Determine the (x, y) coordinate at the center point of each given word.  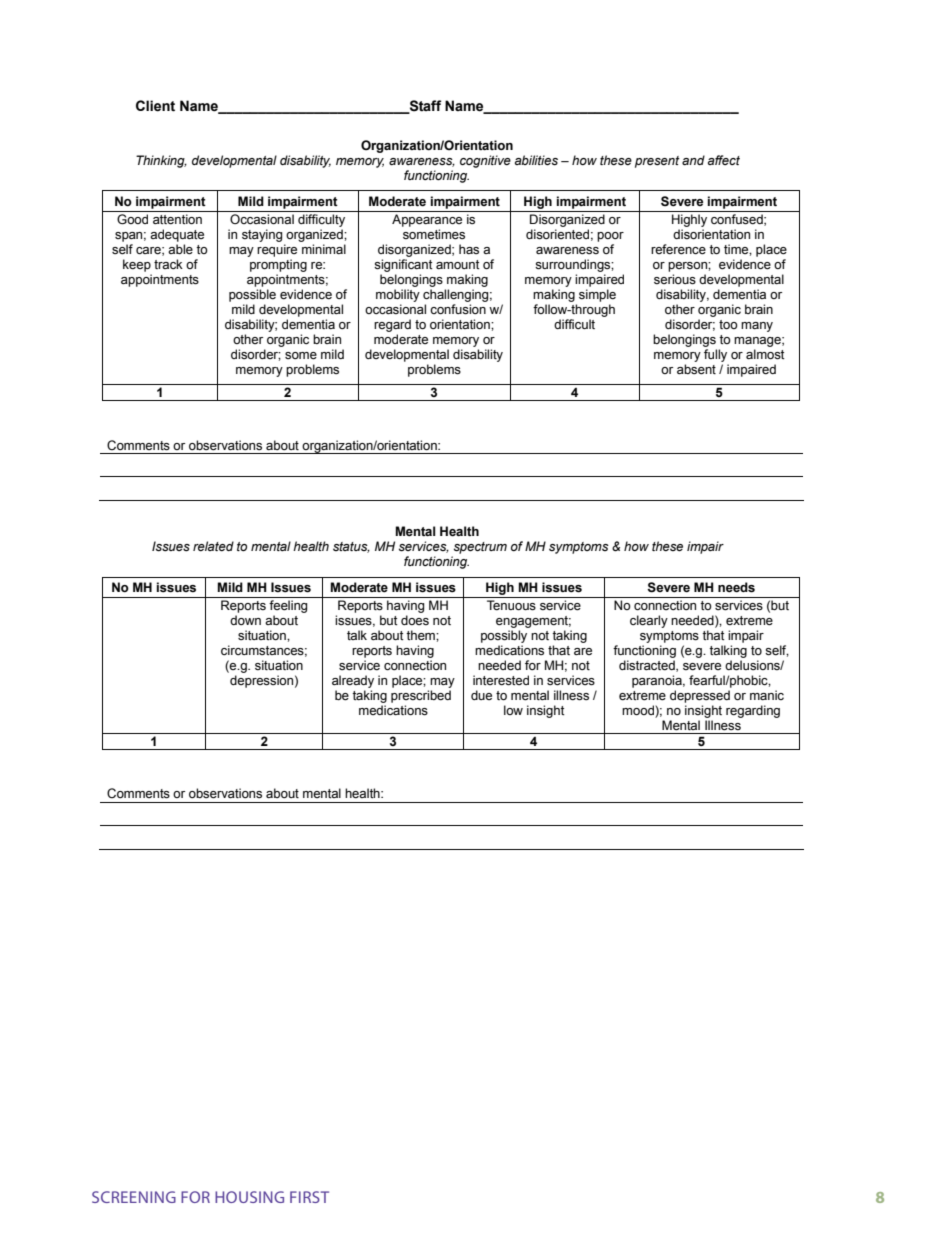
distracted (648, 666)
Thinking (161, 161)
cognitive (485, 161)
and (693, 160)
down (245, 620)
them (421, 635)
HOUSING (249, 1197)
